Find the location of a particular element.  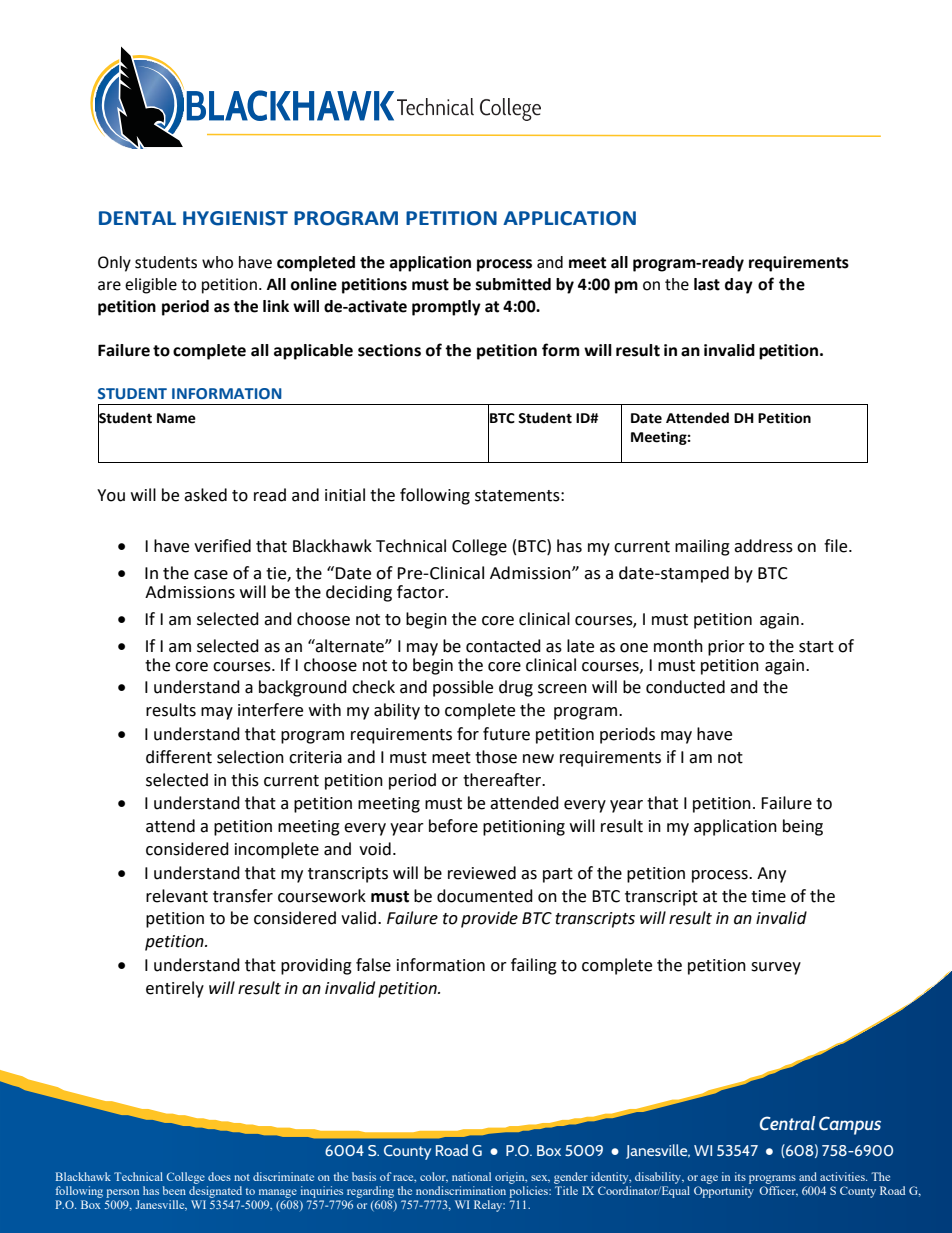

conducted is located at coordinates (685, 687).
